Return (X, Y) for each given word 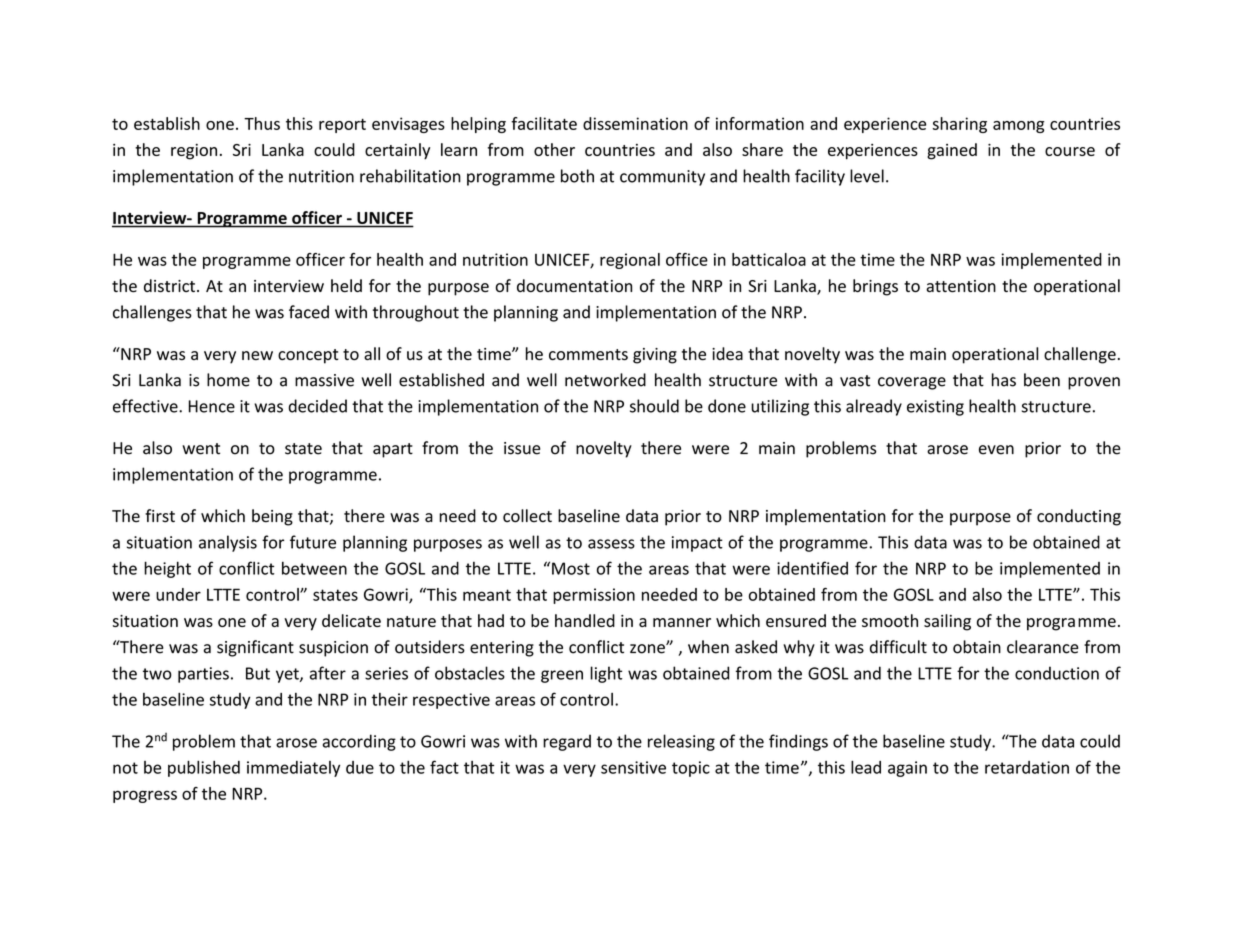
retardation (1027, 767)
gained (952, 151)
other (554, 149)
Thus (262, 123)
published (204, 768)
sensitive (633, 767)
